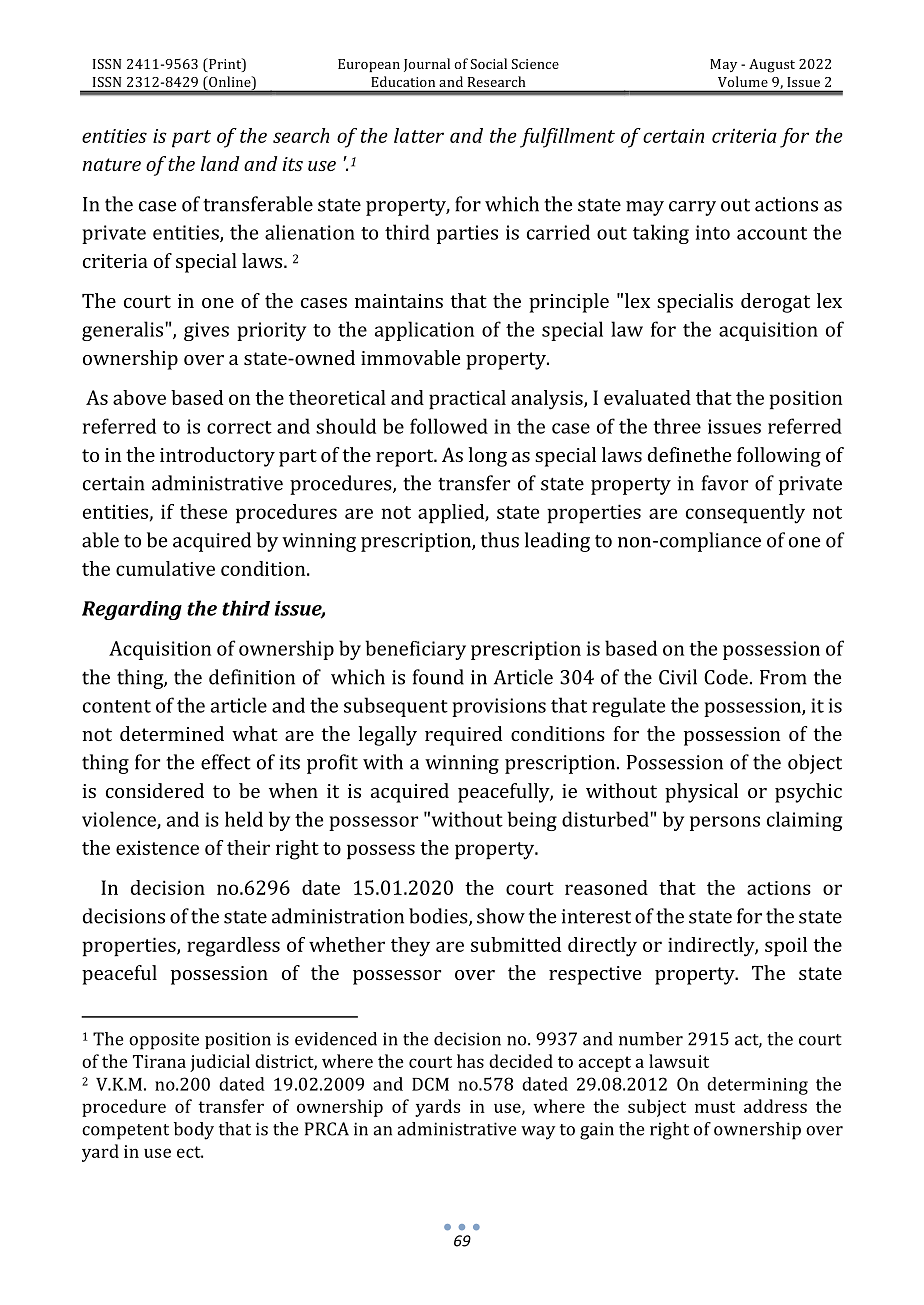 This screenshot has width=924, height=1305. Describe the element at coordinates (415, 650) in the screenshot. I see `beneficiary` at that location.
